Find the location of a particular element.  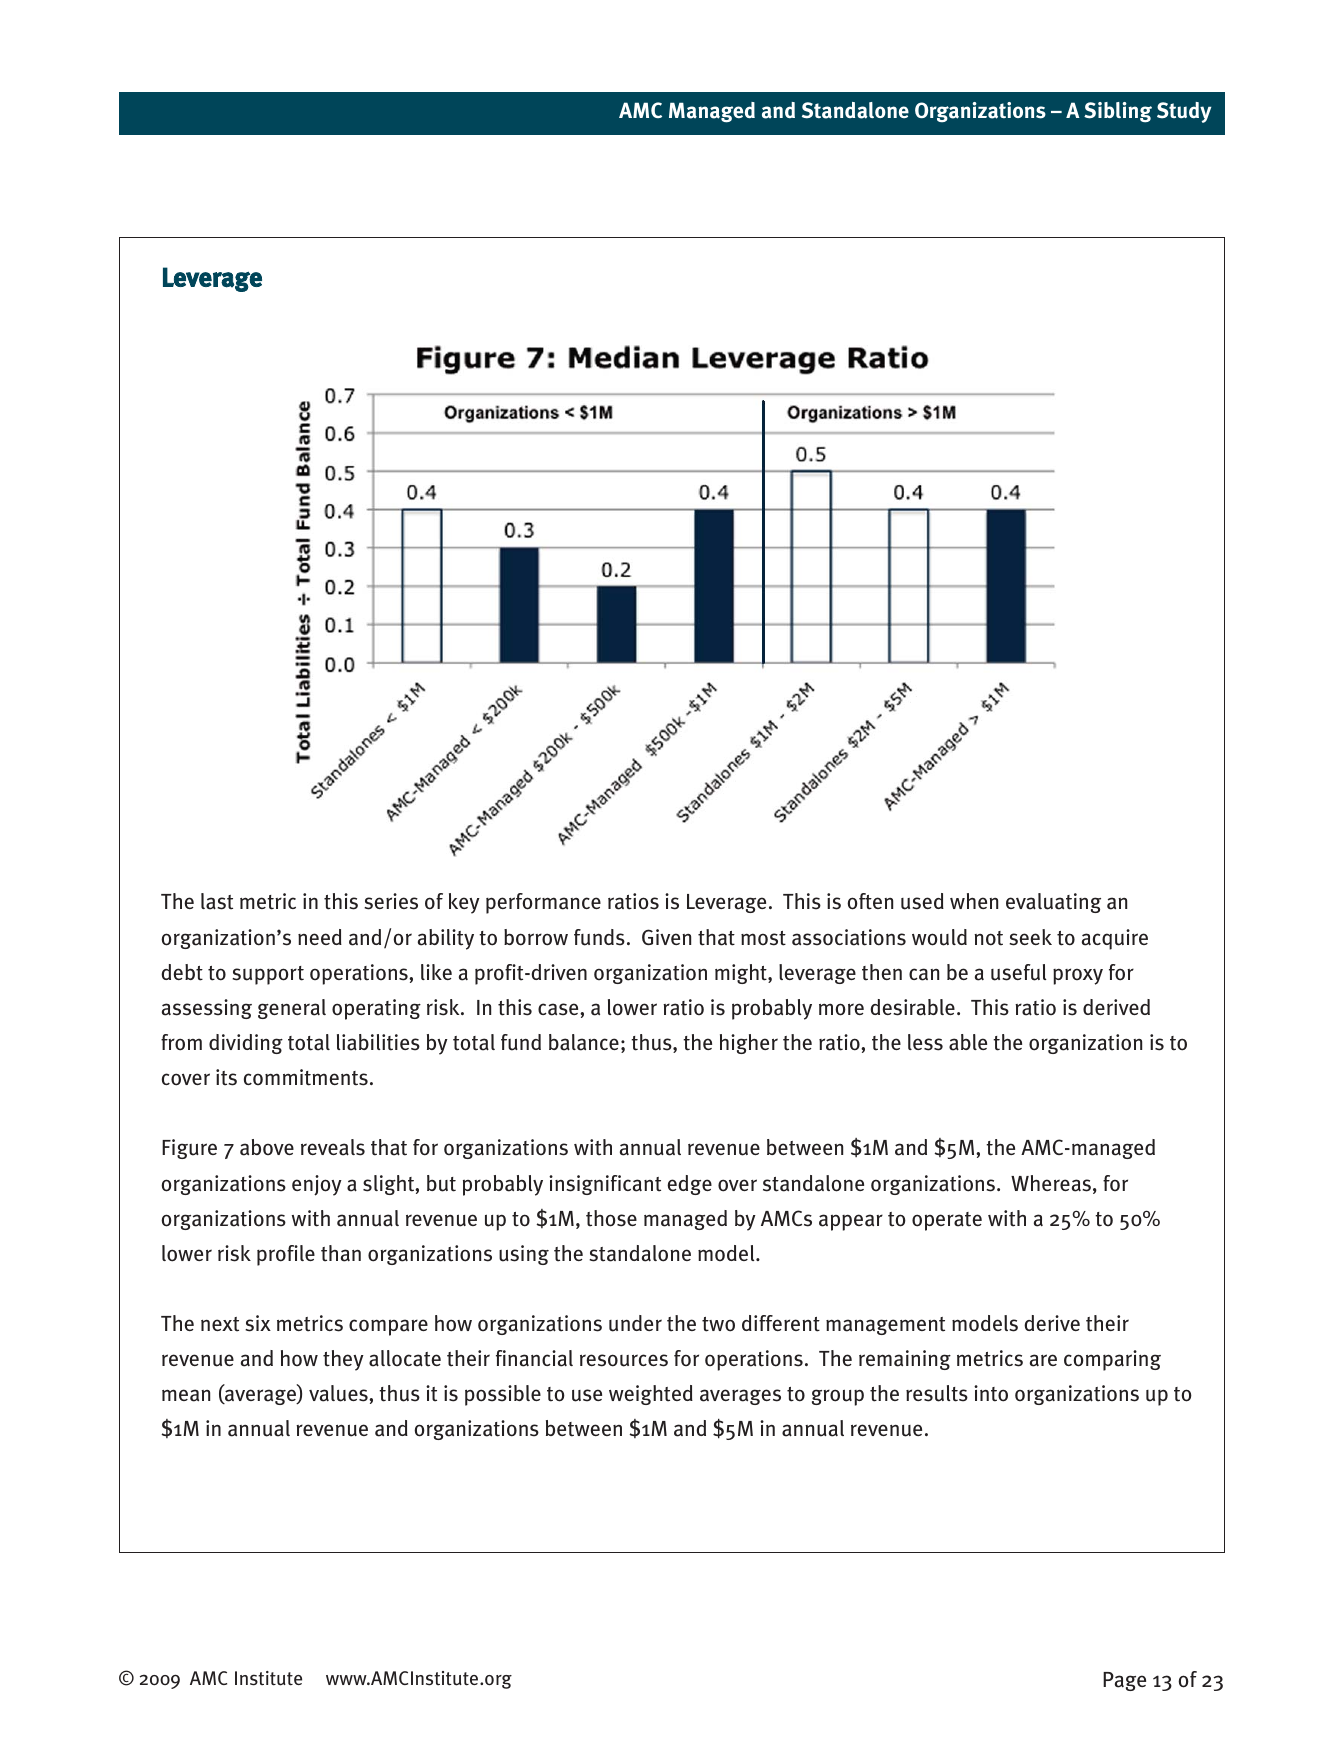

Given is located at coordinates (666, 937).
